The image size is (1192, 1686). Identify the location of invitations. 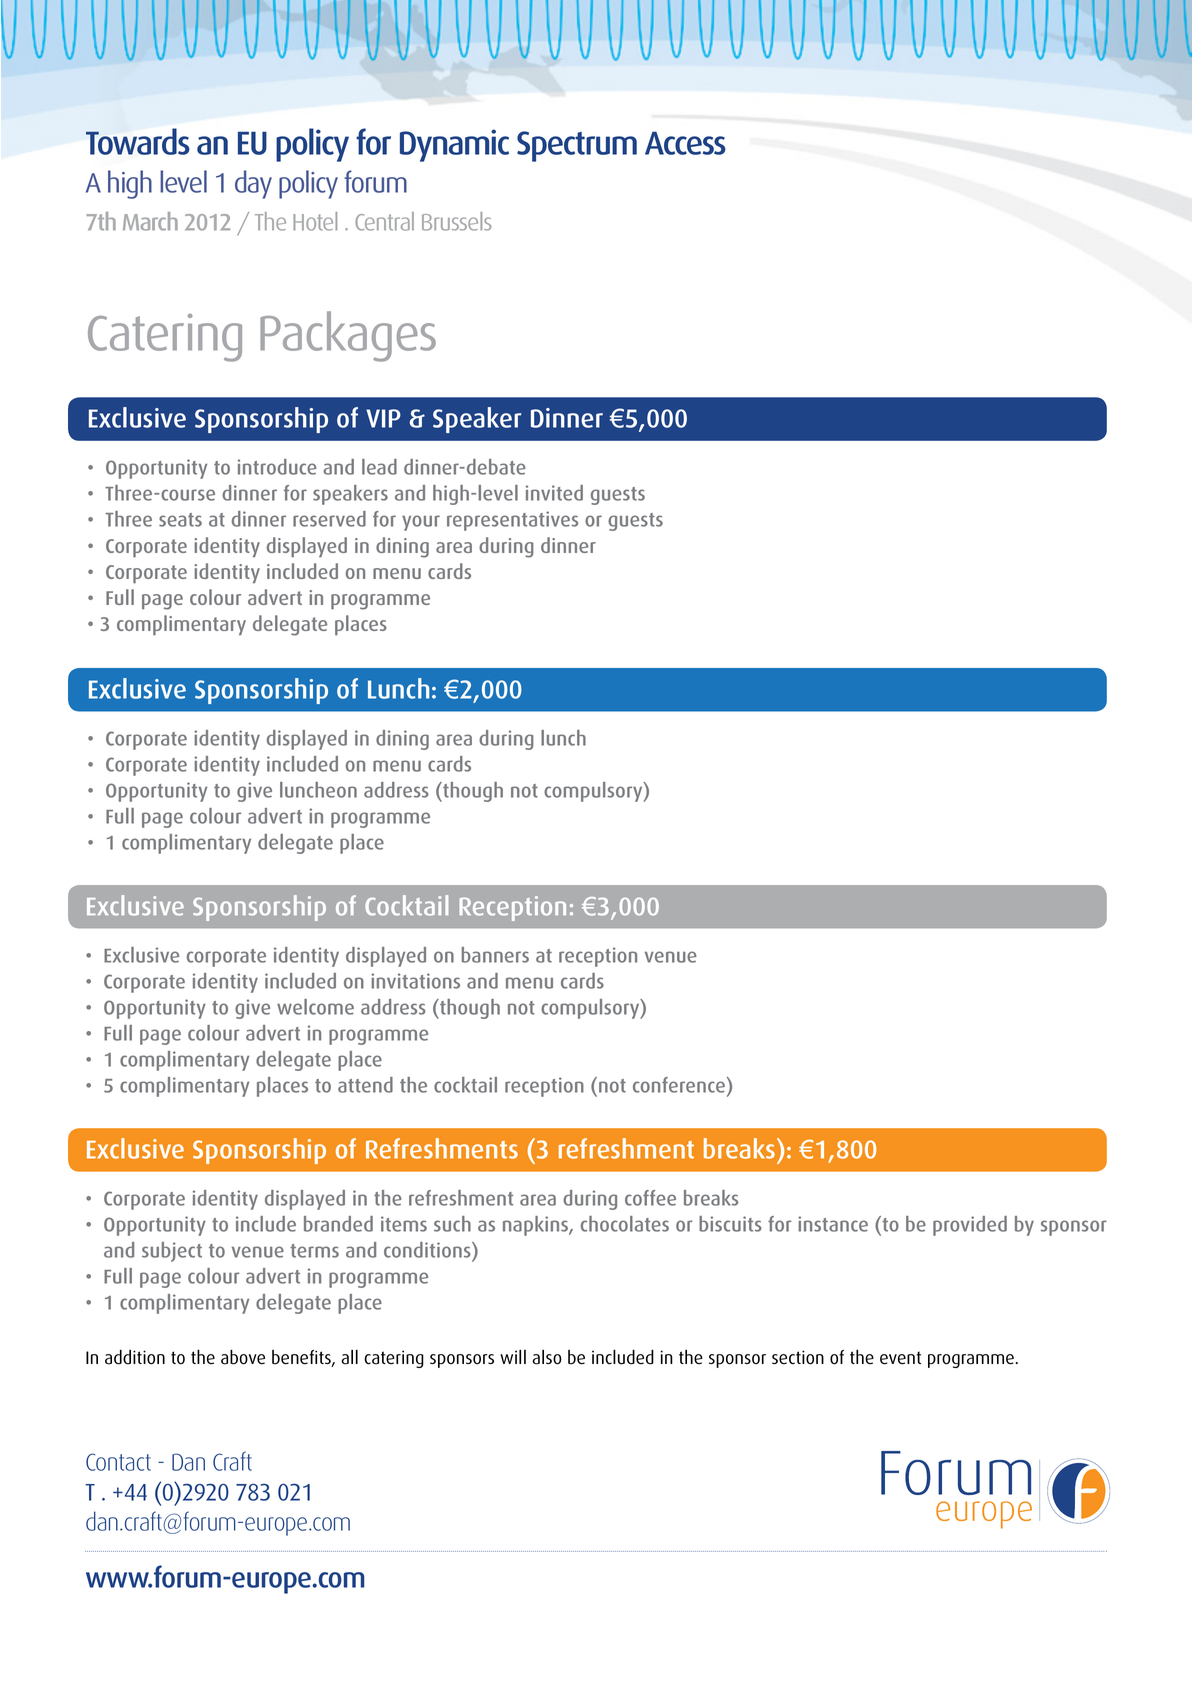
(415, 981).
